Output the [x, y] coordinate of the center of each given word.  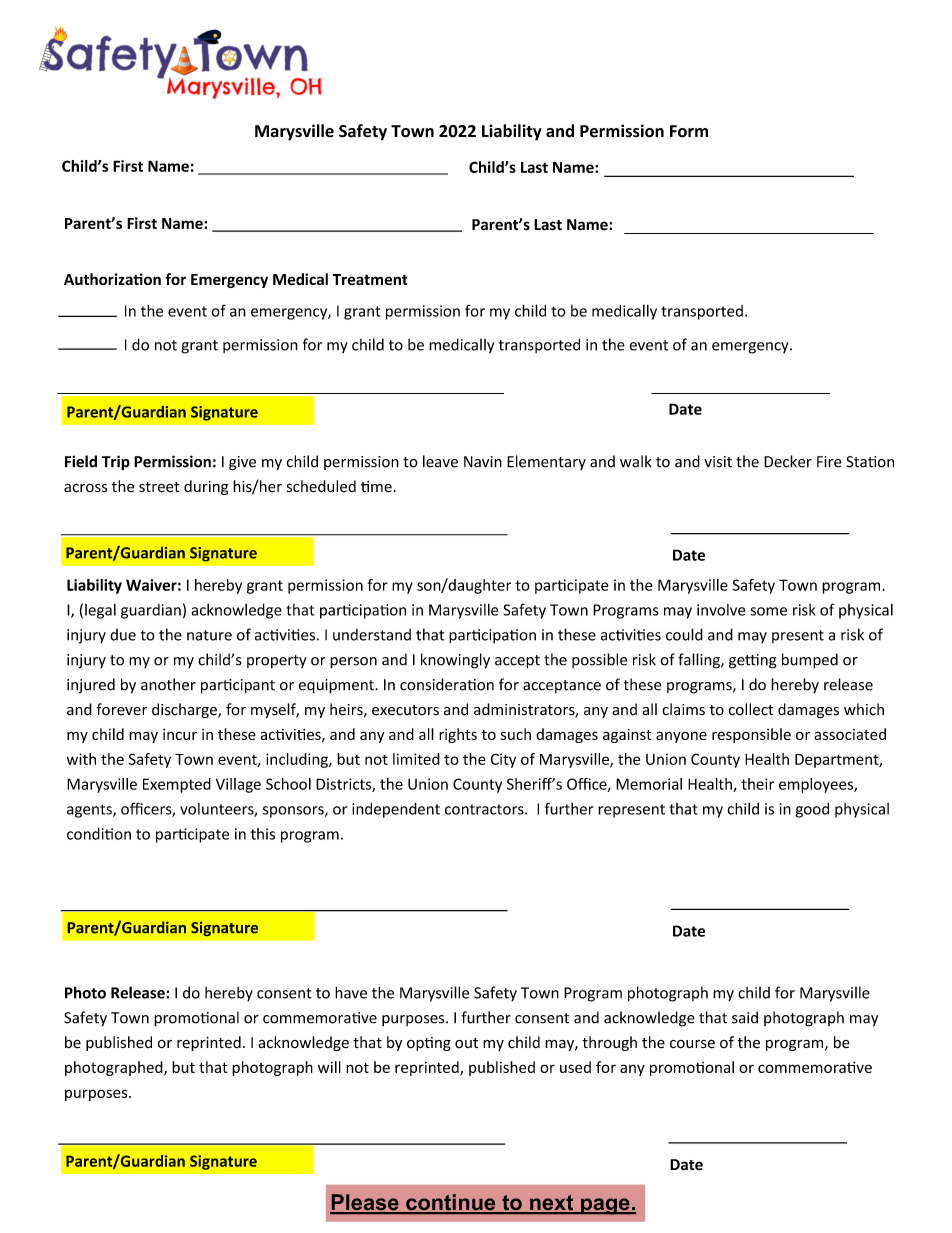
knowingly [455, 661]
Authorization [112, 279]
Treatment [370, 279]
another [168, 684]
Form [689, 131]
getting [753, 661]
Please [365, 1203]
